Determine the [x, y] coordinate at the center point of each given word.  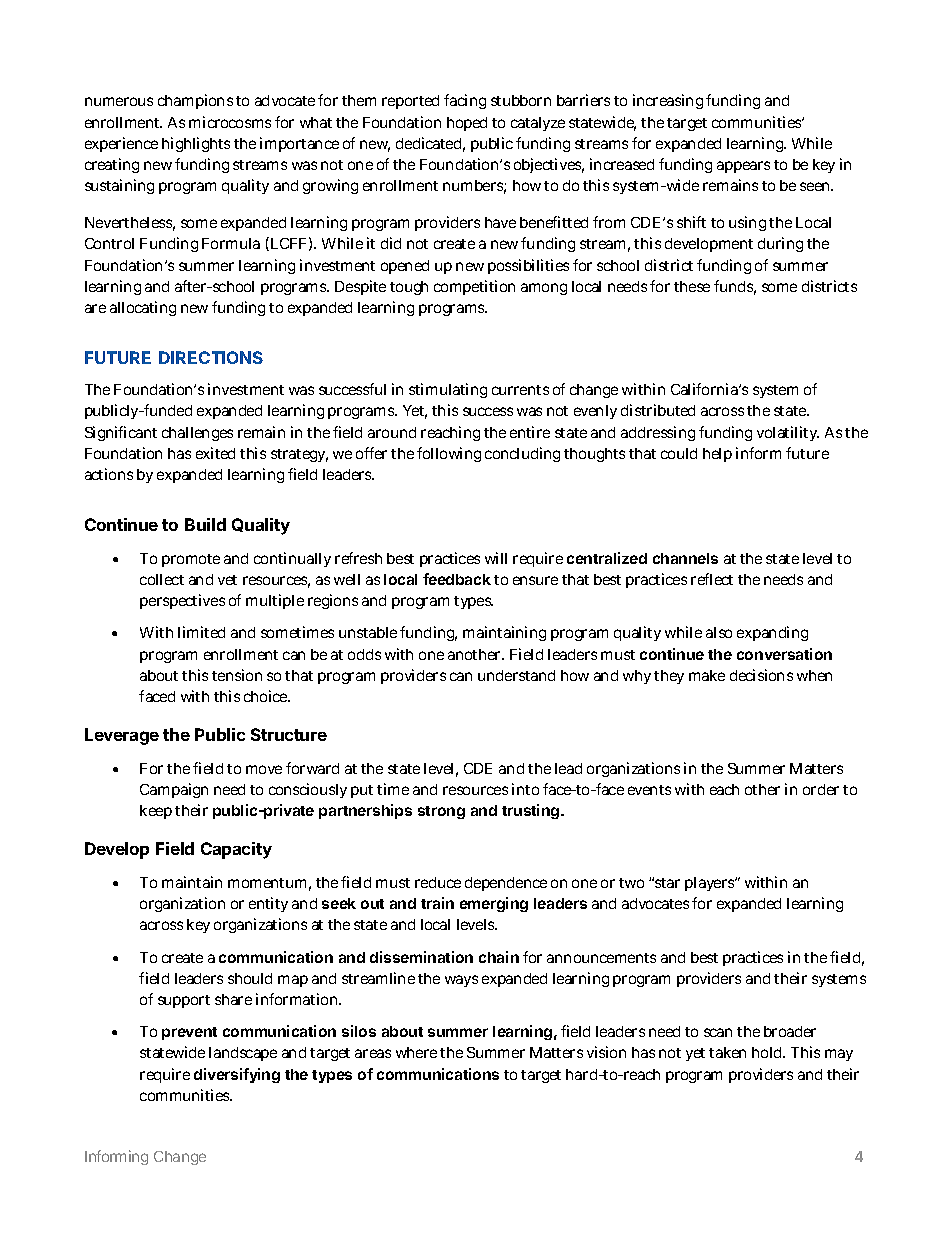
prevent [189, 1033]
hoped [467, 124]
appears [743, 167]
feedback [457, 579]
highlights [196, 144]
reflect [712, 579]
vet [227, 580]
